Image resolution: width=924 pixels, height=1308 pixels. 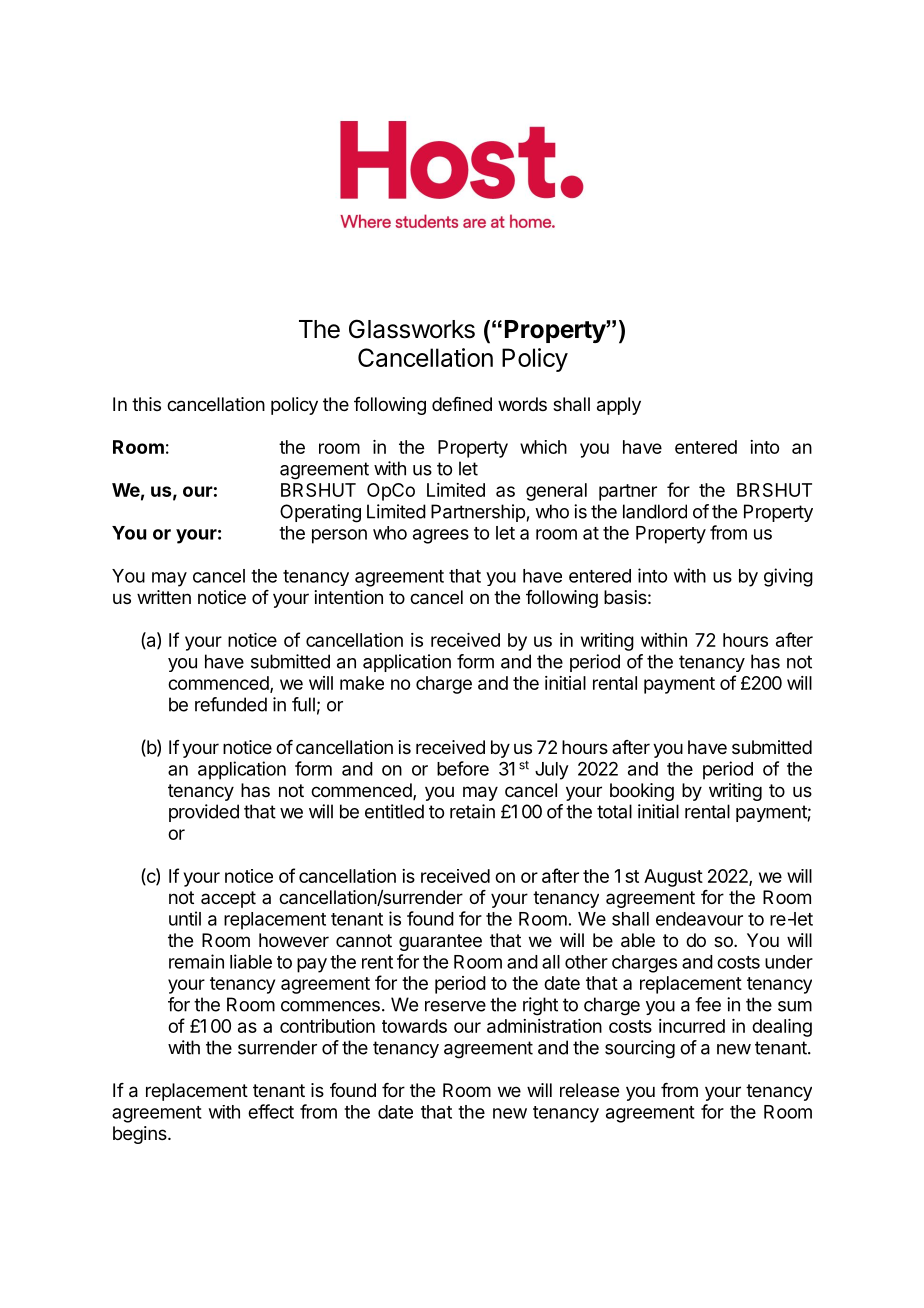 I want to click on release, so click(x=589, y=1090).
